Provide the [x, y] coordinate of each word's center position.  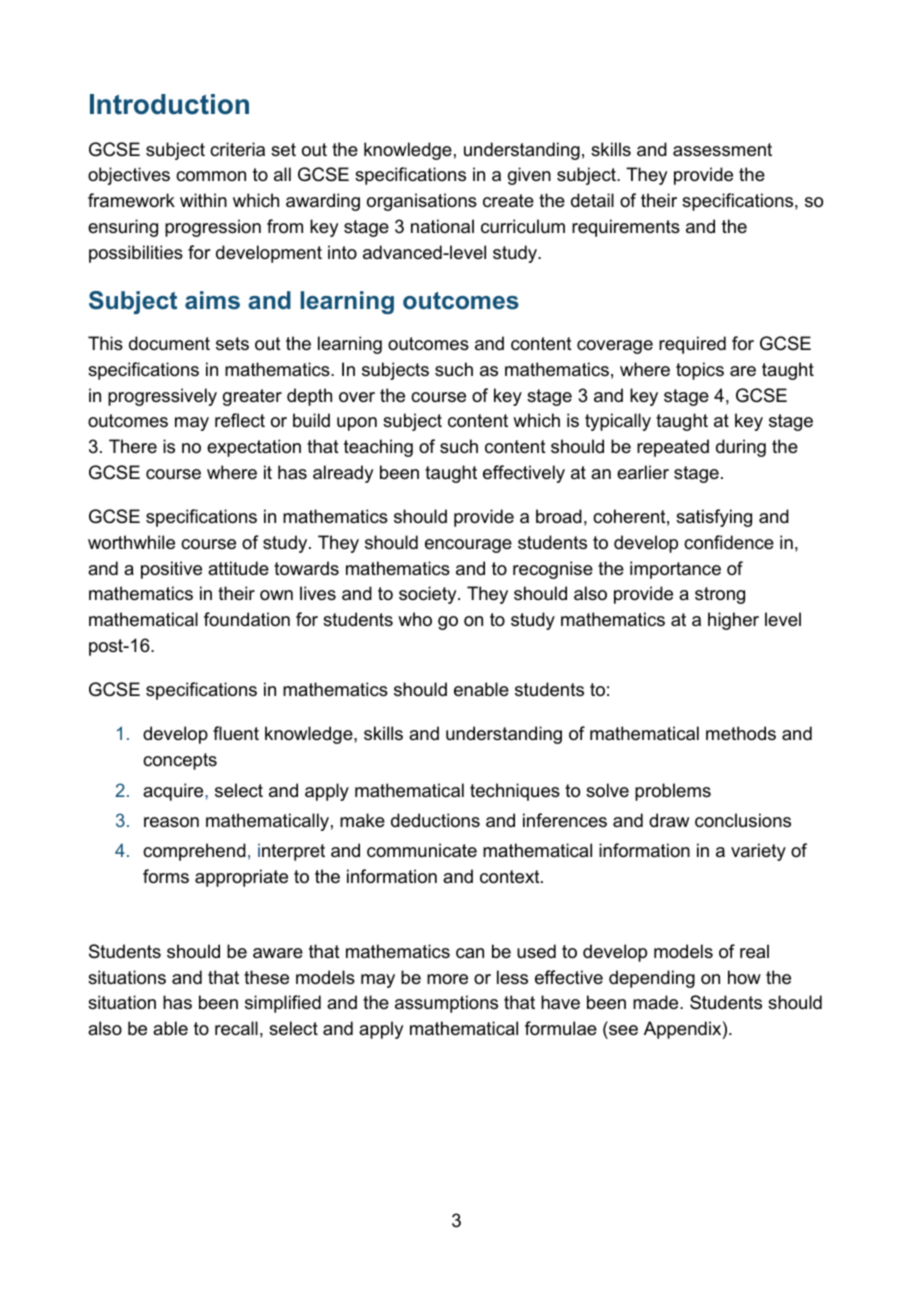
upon [357, 424]
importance [675, 570]
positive [171, 570]
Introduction [169, 104]
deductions [435, 820]
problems [673, 792]
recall [236, 1028]
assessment [722, 150]
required [692, 345]
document [169, 343]
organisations [422, 202]
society [429, 595]
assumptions [446, 1004]
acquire [174, 792]
